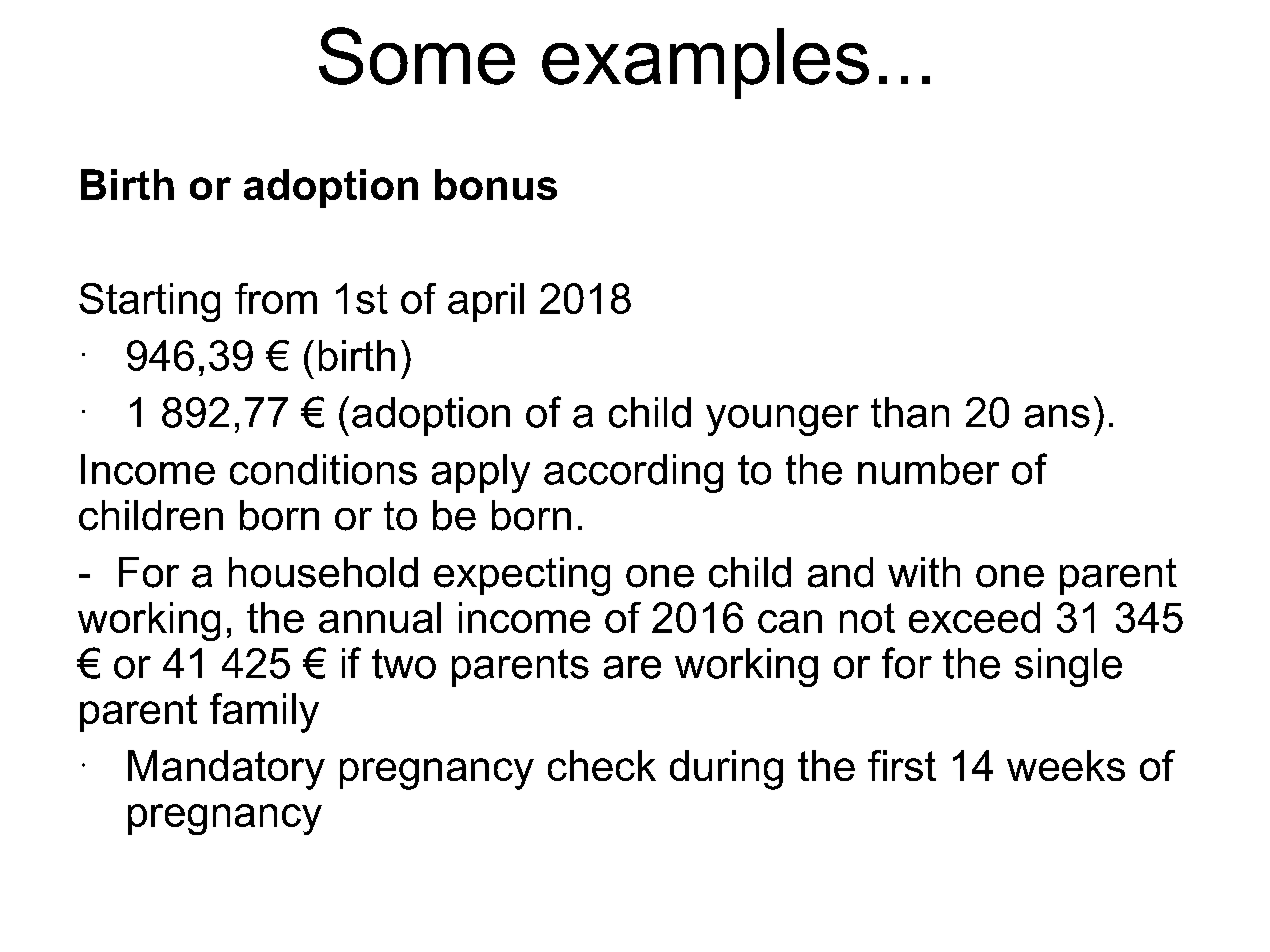 The height and width of the image is (952, 1270). What do you see at coordinates (633, 473) in the image?
I see `according` at bounding box center [633, 473].
